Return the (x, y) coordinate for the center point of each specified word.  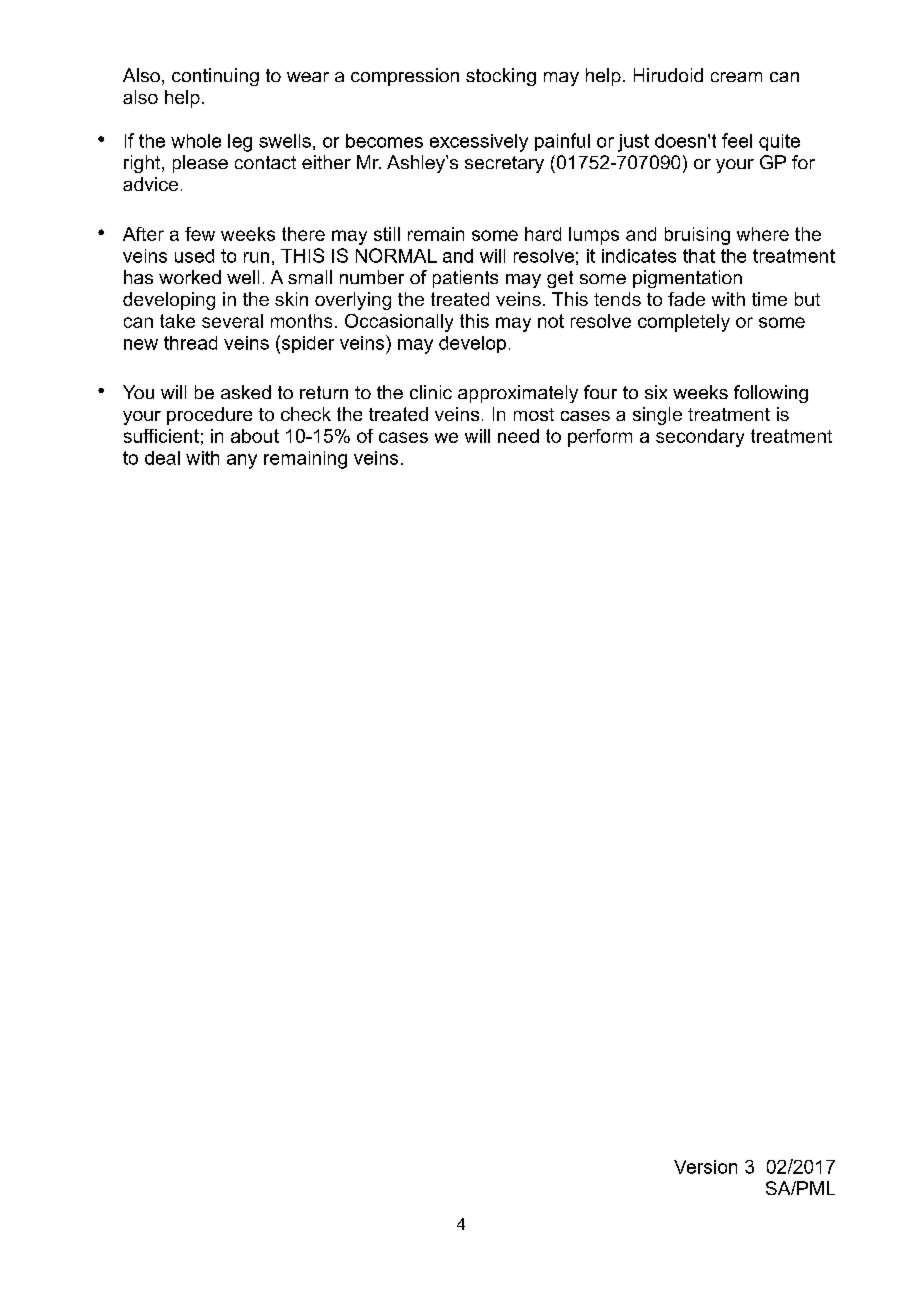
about (255, 436)
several (232, 321)
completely (684, 323)
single (657, 416)
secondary (700, 438)
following (771, 394)
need (518, 436)
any (242, 461)
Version (705, 1167)
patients (465, 279)
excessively (479, 143)
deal (162, 458)
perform (600, 438)
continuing (215, 77)
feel (737, 140)
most (534, 414)
